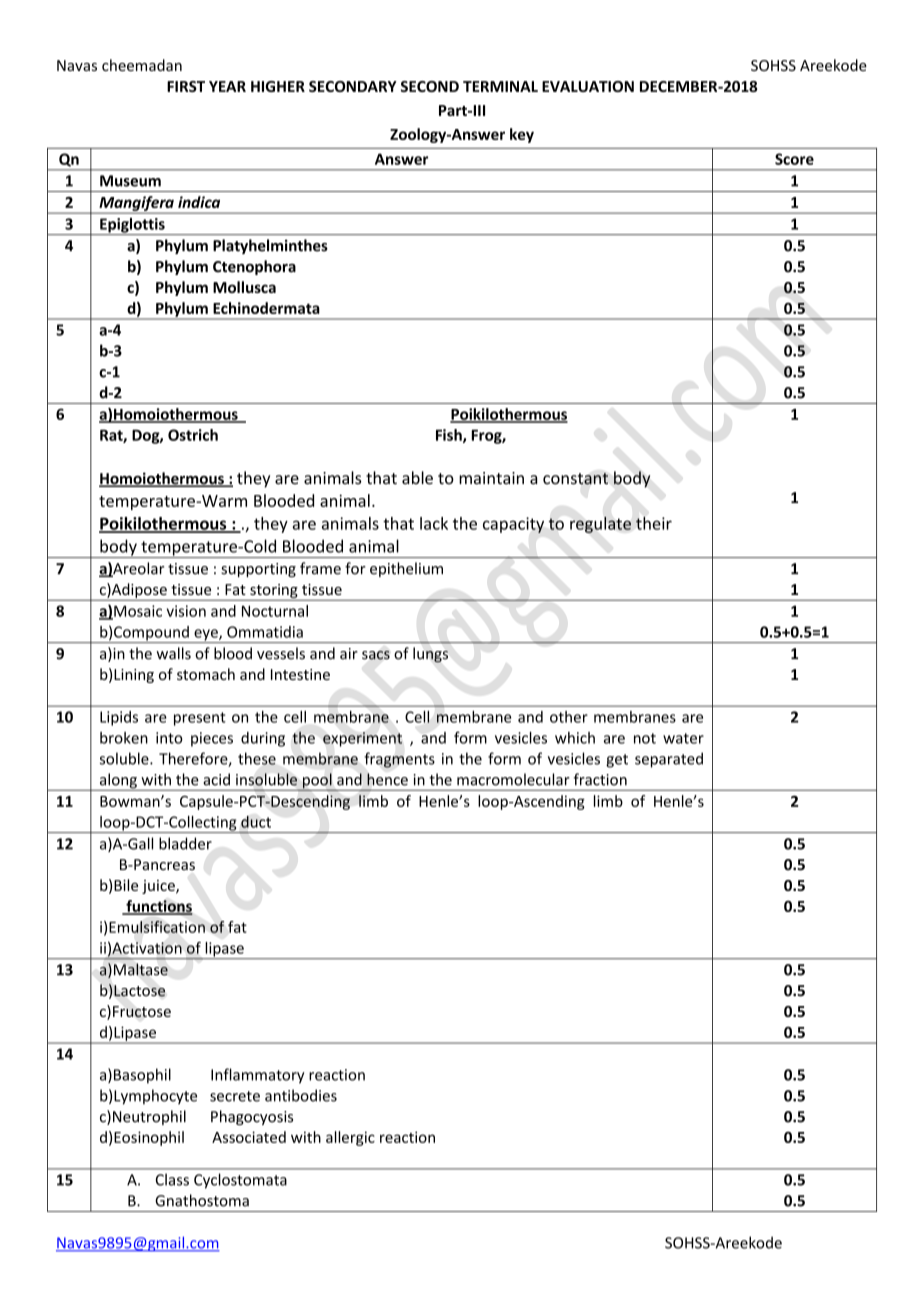  I want to click on functions, so click(158, 907).
